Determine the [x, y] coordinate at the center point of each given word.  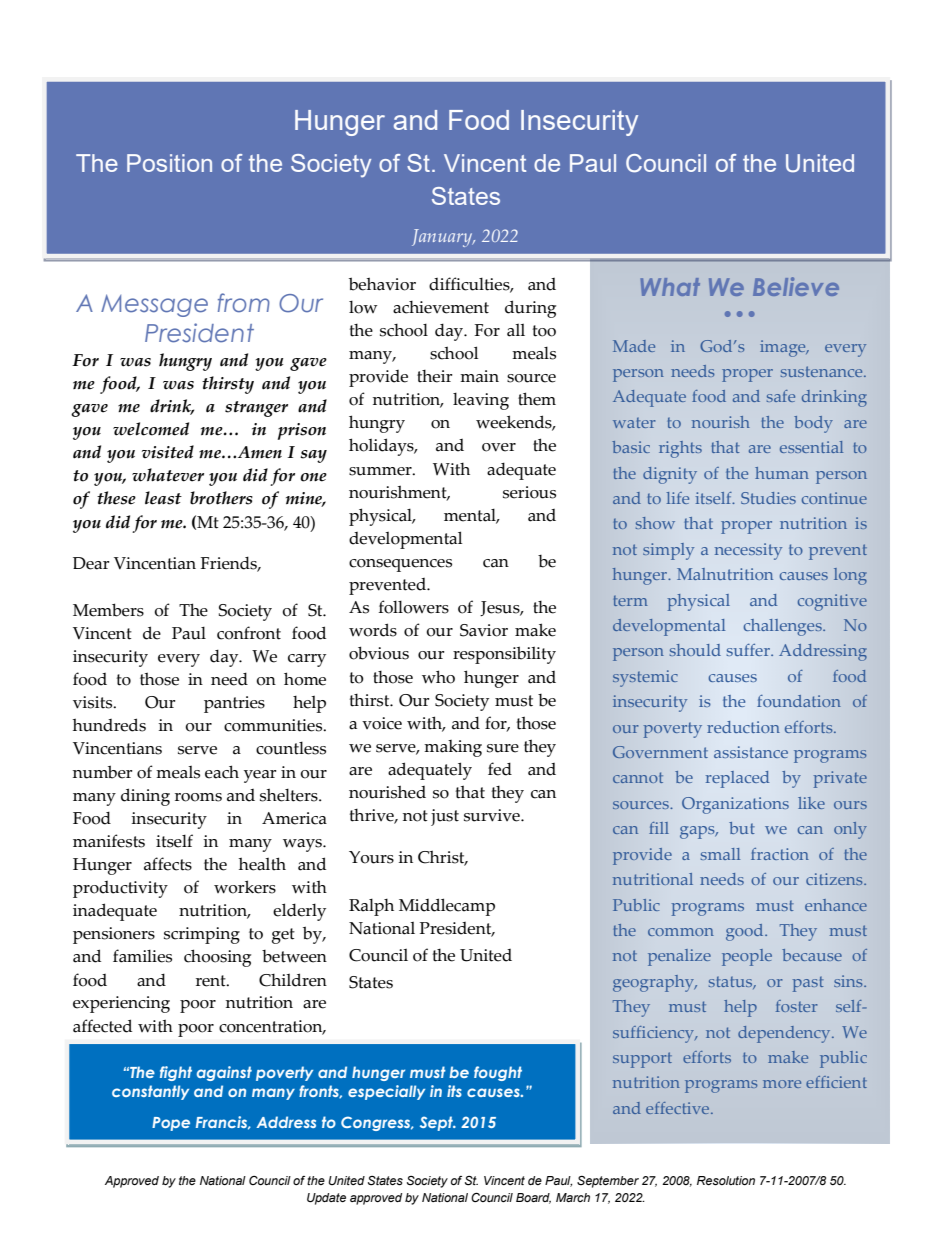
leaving [481, 401]
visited [168, 452]
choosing [217, 958]
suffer [749, 650]
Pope [171, 1124]
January [443, 238]
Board [533, 1198]
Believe [796, 286]
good [746, 932]
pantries [234, 704]
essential [811, 447]
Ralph [371, 907]
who [438, 677]
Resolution [726, 1181]
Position [169, 163]
